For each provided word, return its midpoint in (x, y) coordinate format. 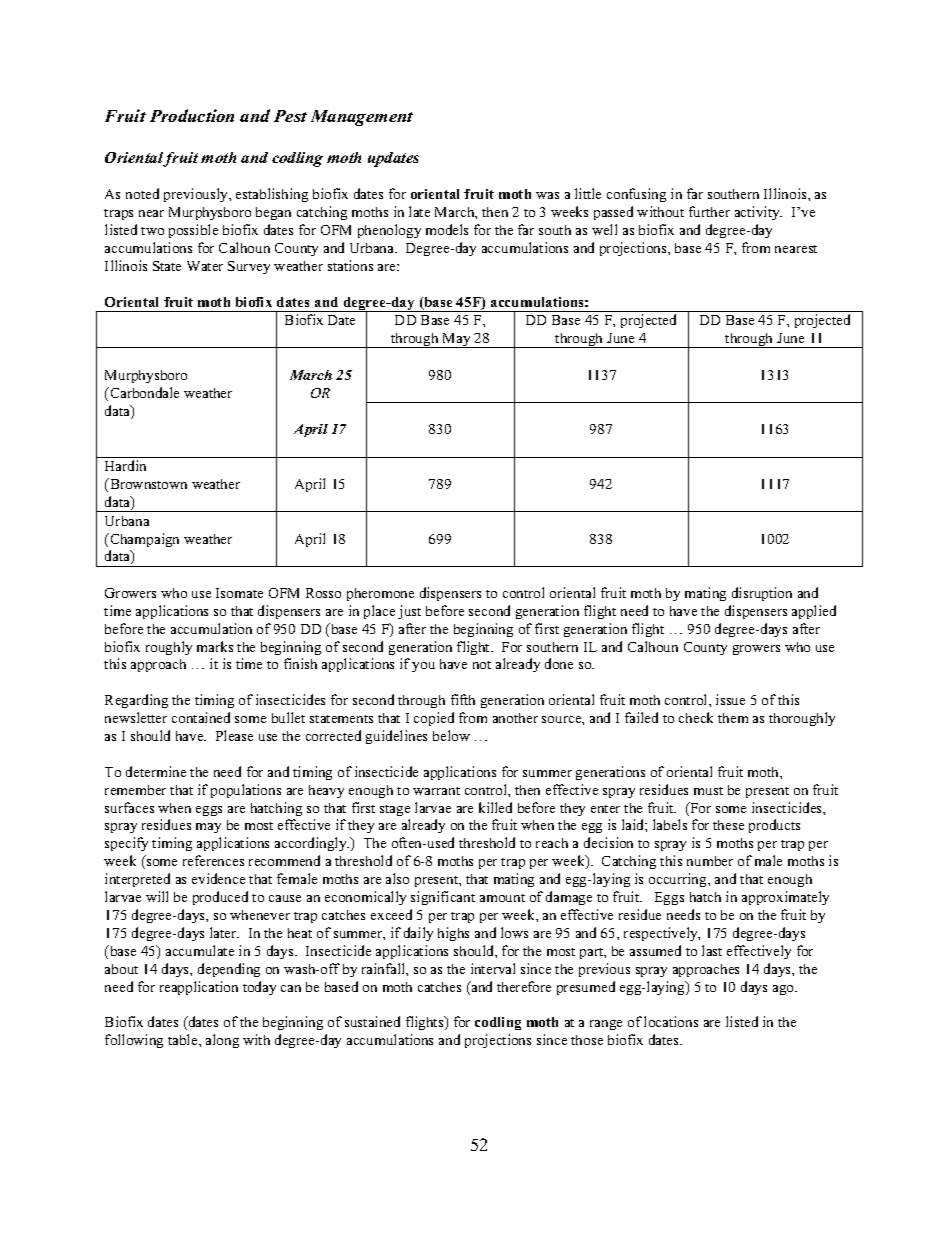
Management (362, 118)
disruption (762, 594)
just (409, 612)
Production (192, 115)
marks (215, 646)
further (709, 211)
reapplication (199, 988)
